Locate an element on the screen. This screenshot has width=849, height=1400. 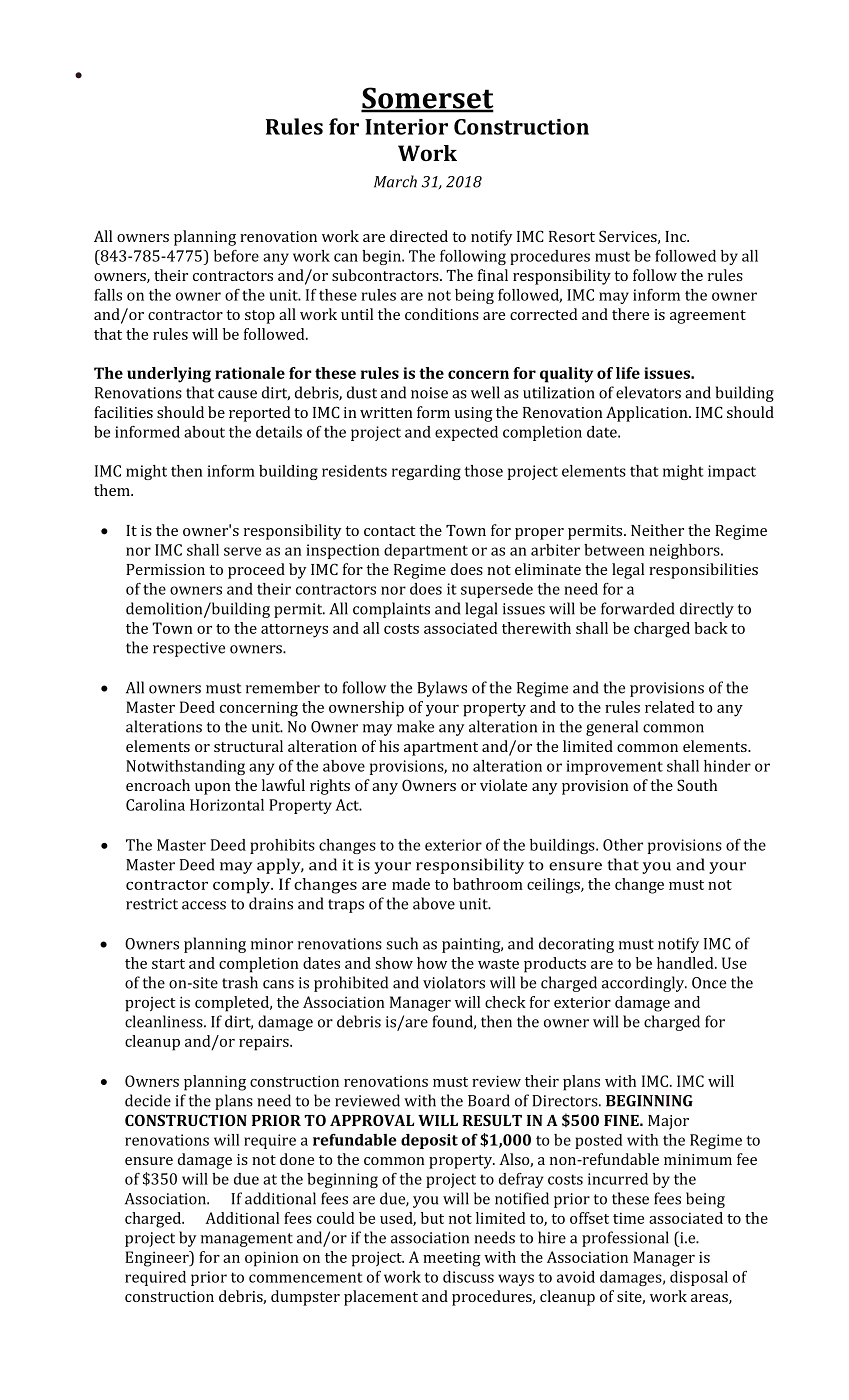
March is located at coordinates (395, 181).
